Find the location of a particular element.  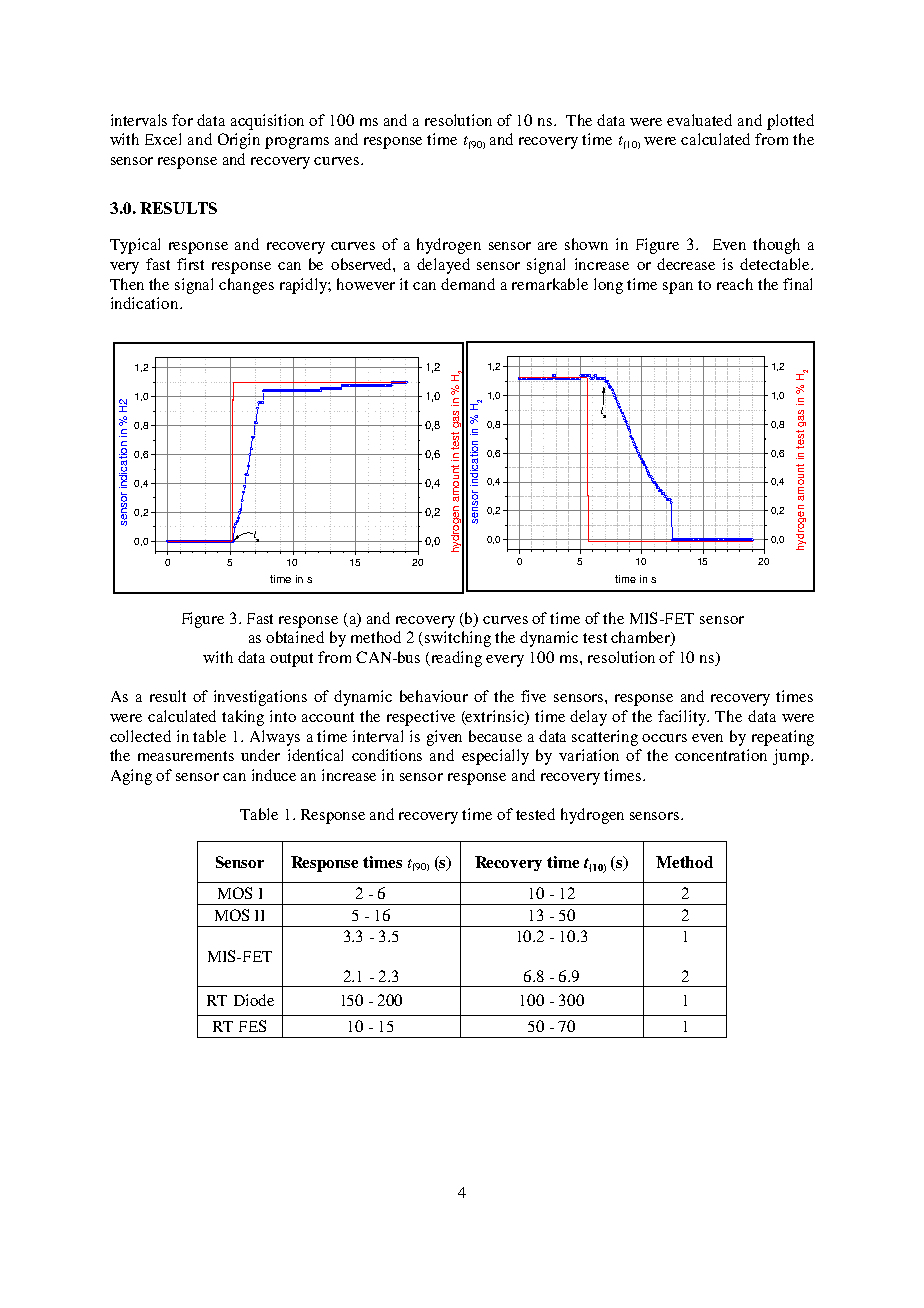

taking is located at coordinates (243, 718).
